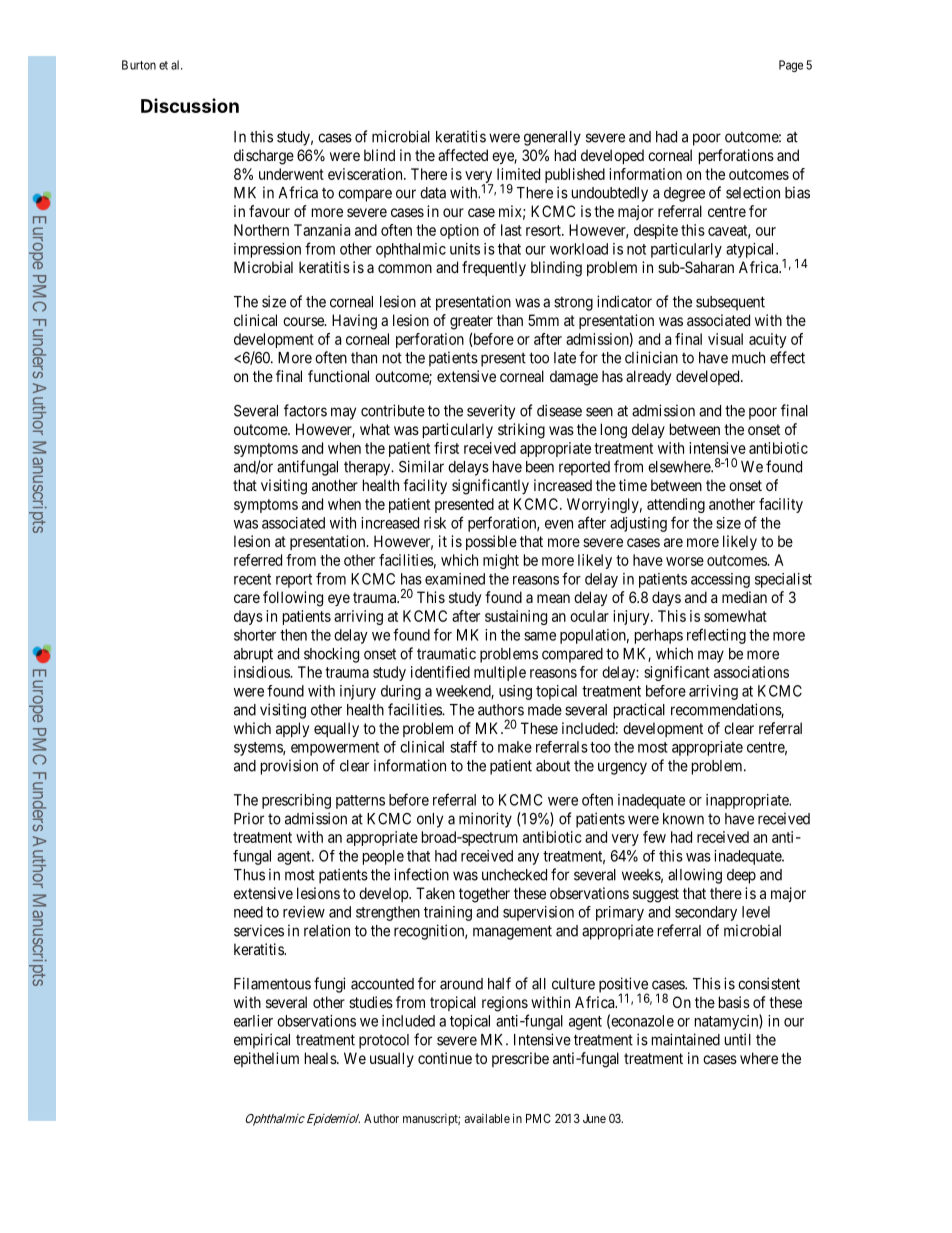  Describe the element at coordinates (471, 322) in the screenshot. I see `greater` at that location.
